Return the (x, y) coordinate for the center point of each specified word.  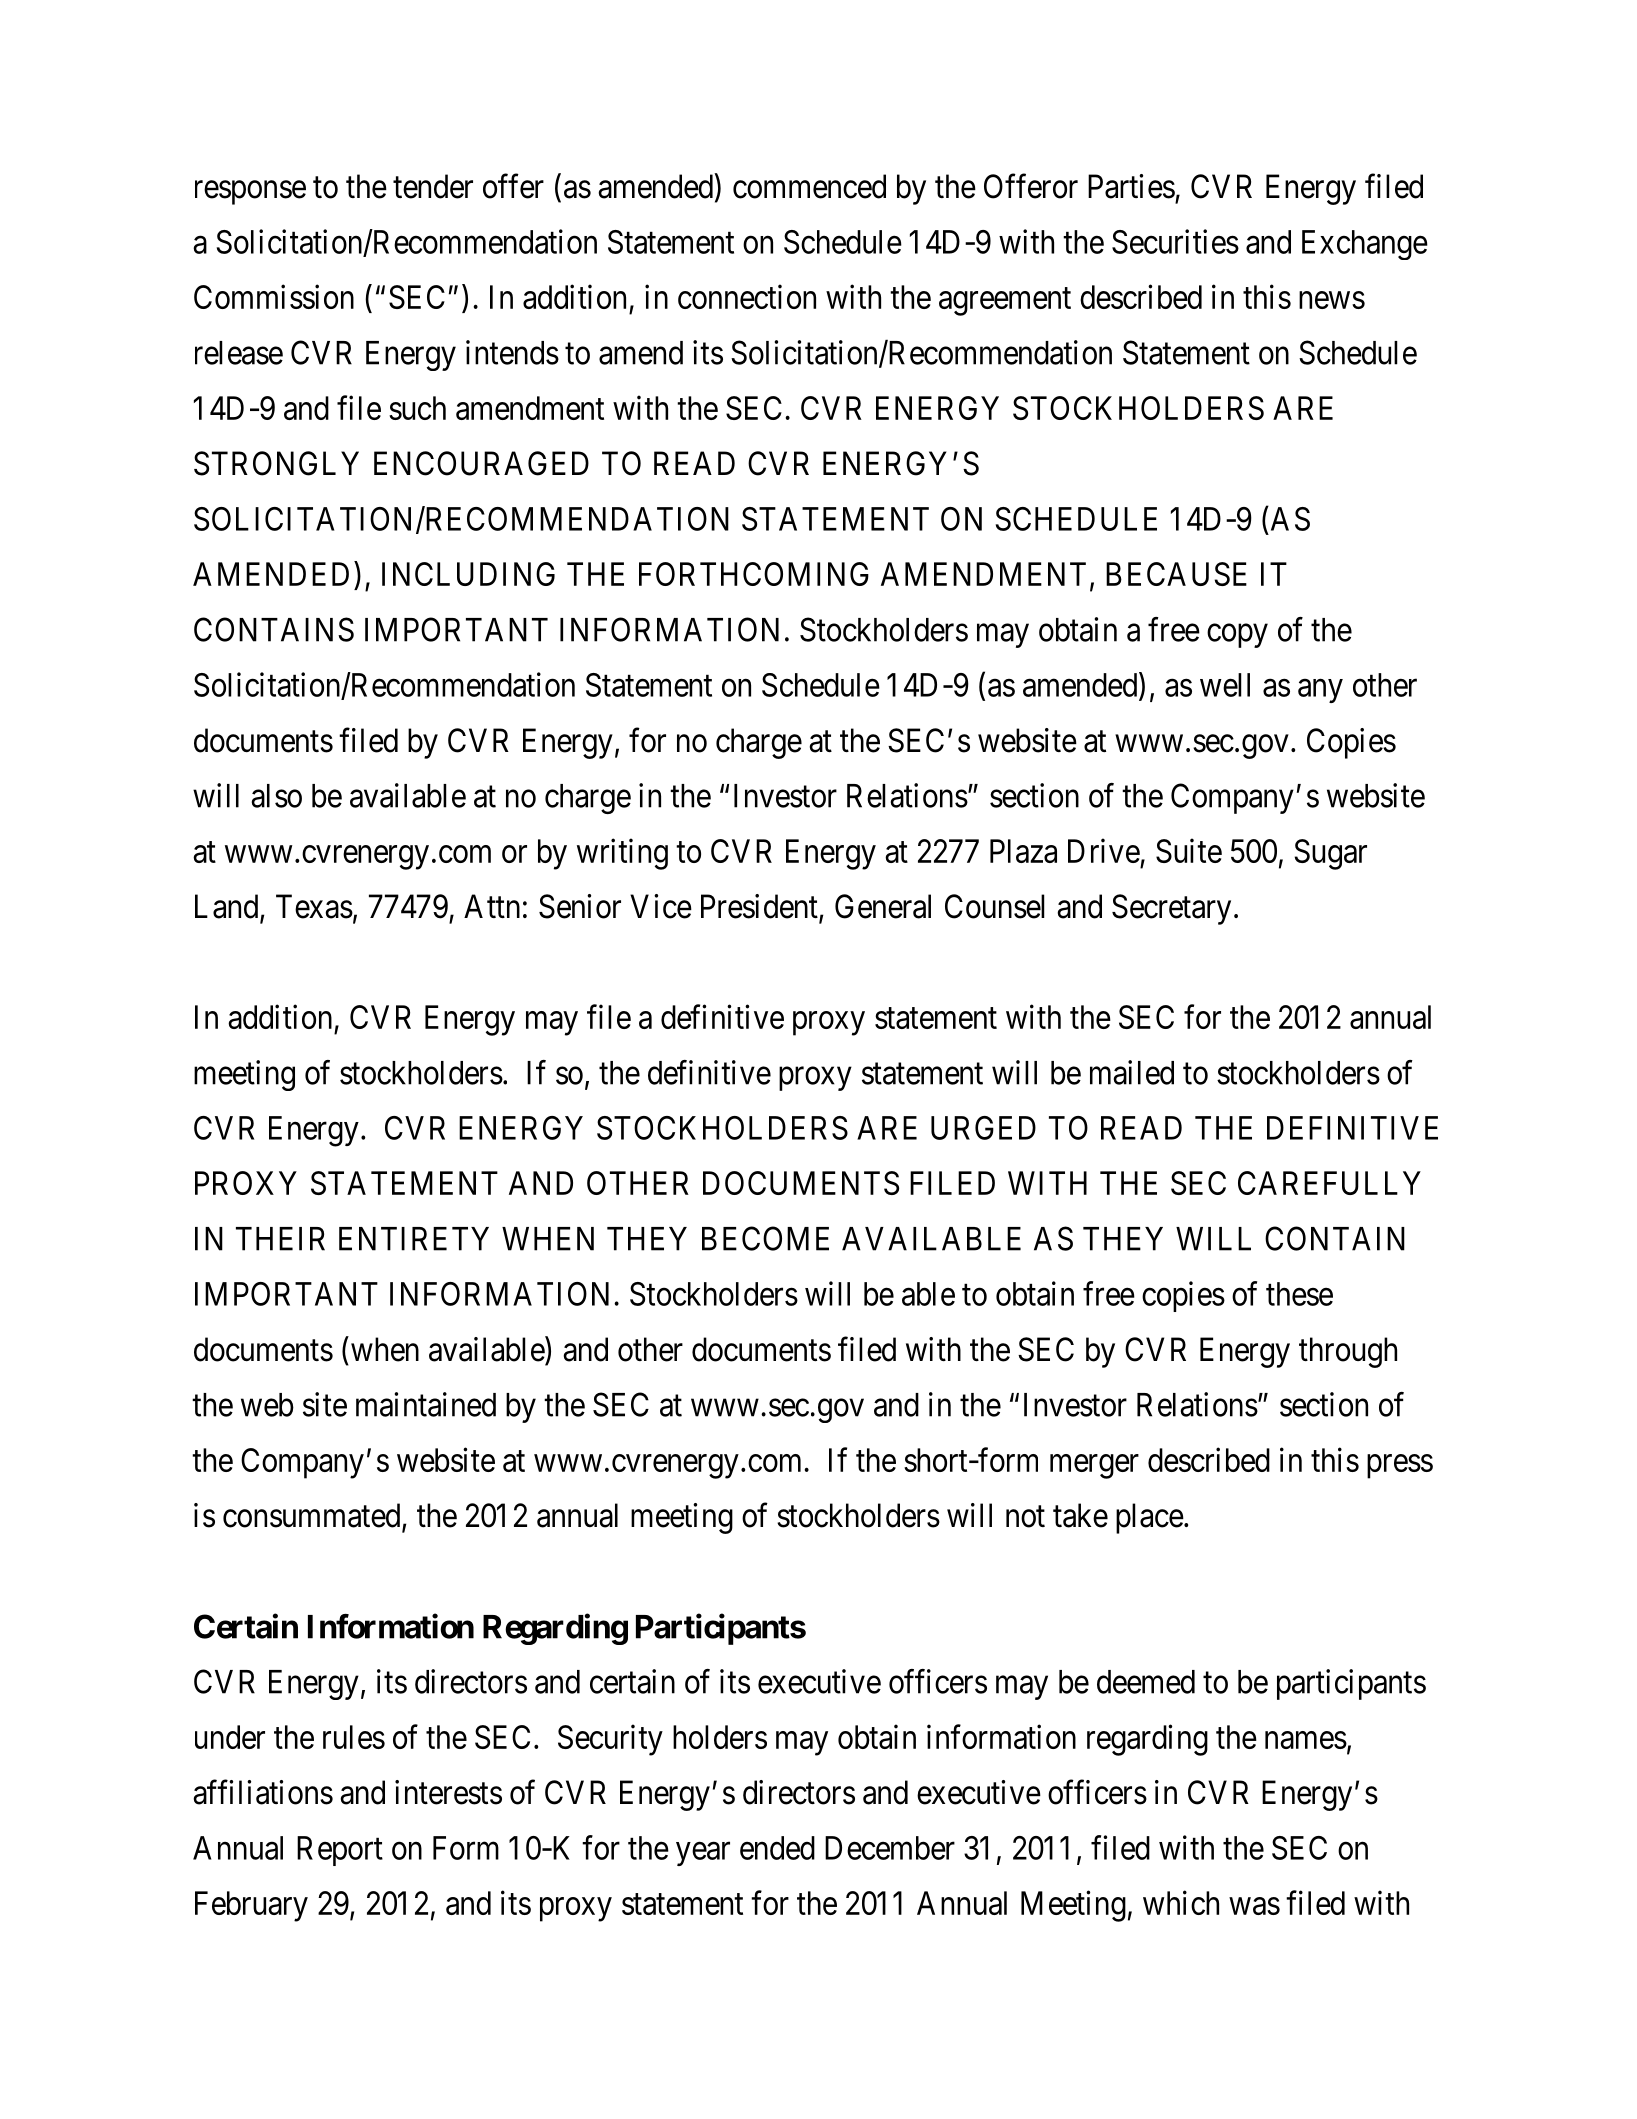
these (1299, 1294)
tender (433, 186)
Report (340, 1851)
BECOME (765, 1238)
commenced (809, 186)
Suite (1189, 850)
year (703, 1854)
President (760, 907)
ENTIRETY (414, 1239)
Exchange (1365, 245)
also (276, 796)
